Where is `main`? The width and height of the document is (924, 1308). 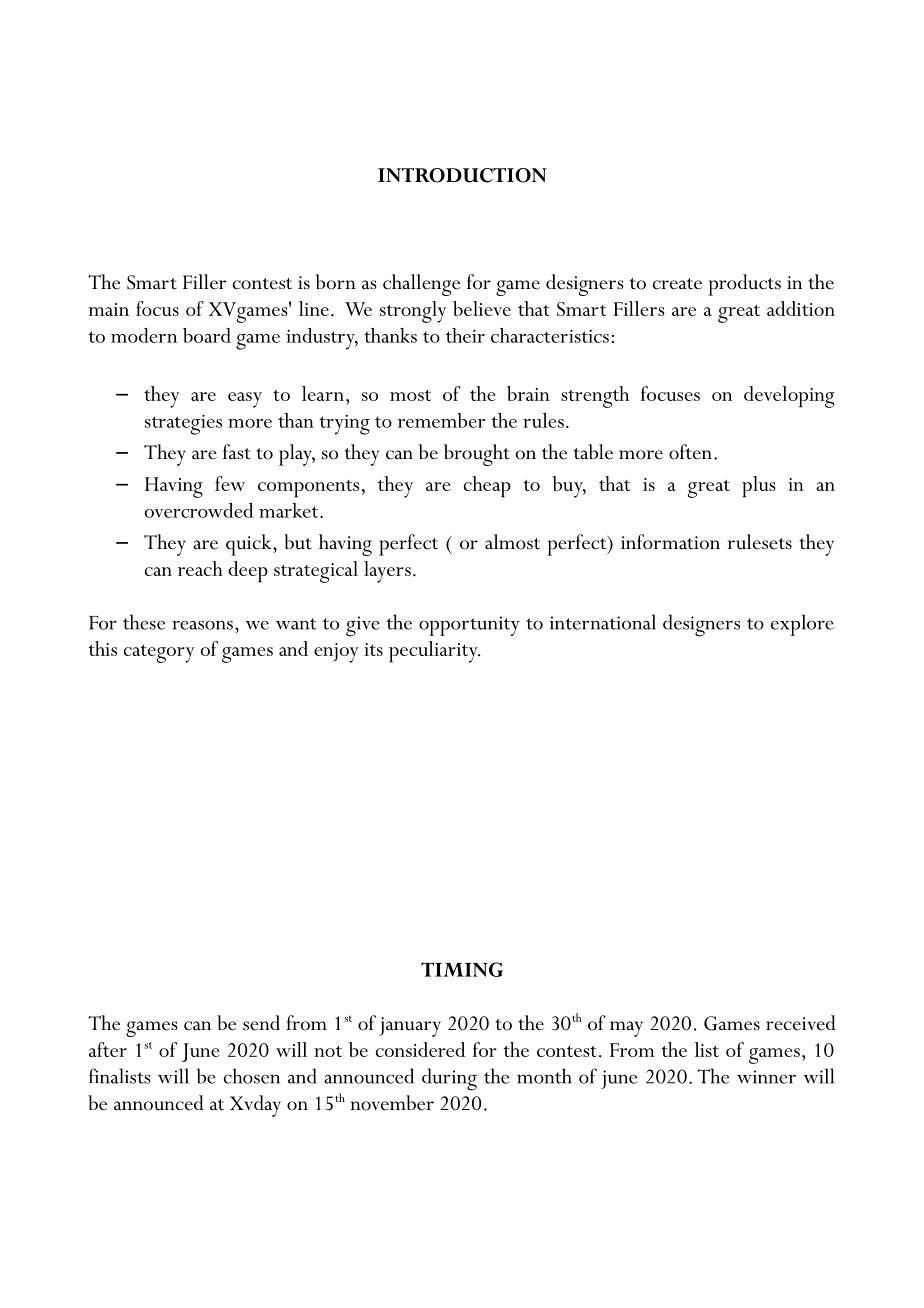
main is located at coordinates (108, 309).
